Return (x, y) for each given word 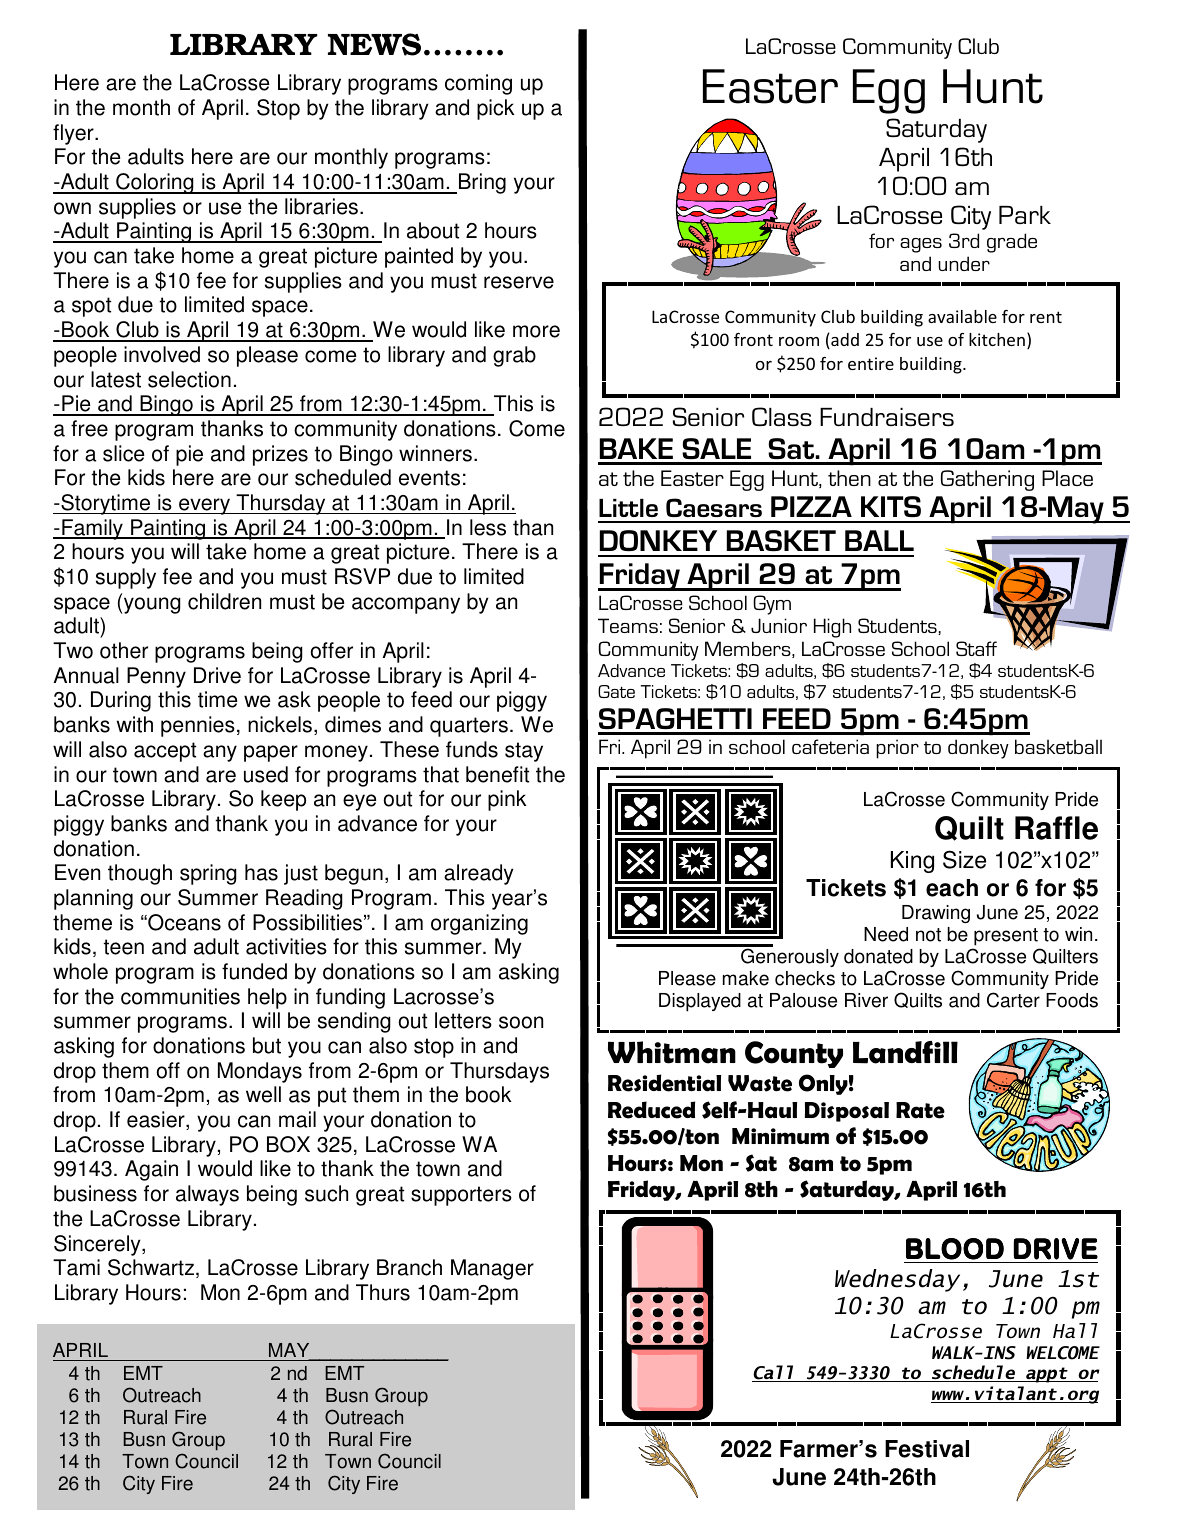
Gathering (987, 480)
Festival (927, 1449)
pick (496, 109)
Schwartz (152, 1268)
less (488, 527)
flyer (74, 134)
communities (180, 996)
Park (1025, 215)
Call (774, 1373)
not (928, 935)
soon (521, 1022)
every (205, 506)
